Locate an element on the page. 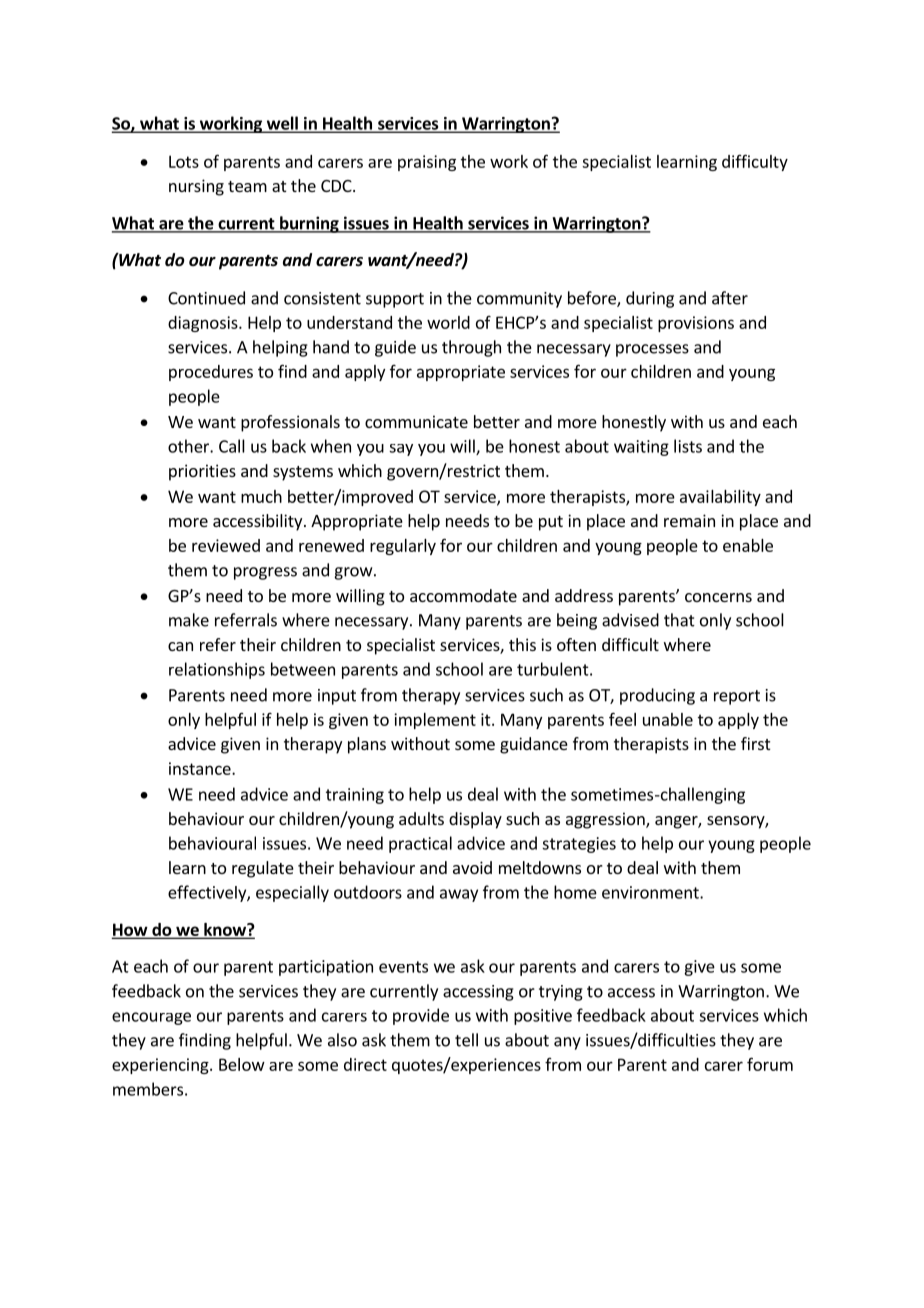 The height and width of the image is (1308, 924). instance is located at coordinates (201, 768).
